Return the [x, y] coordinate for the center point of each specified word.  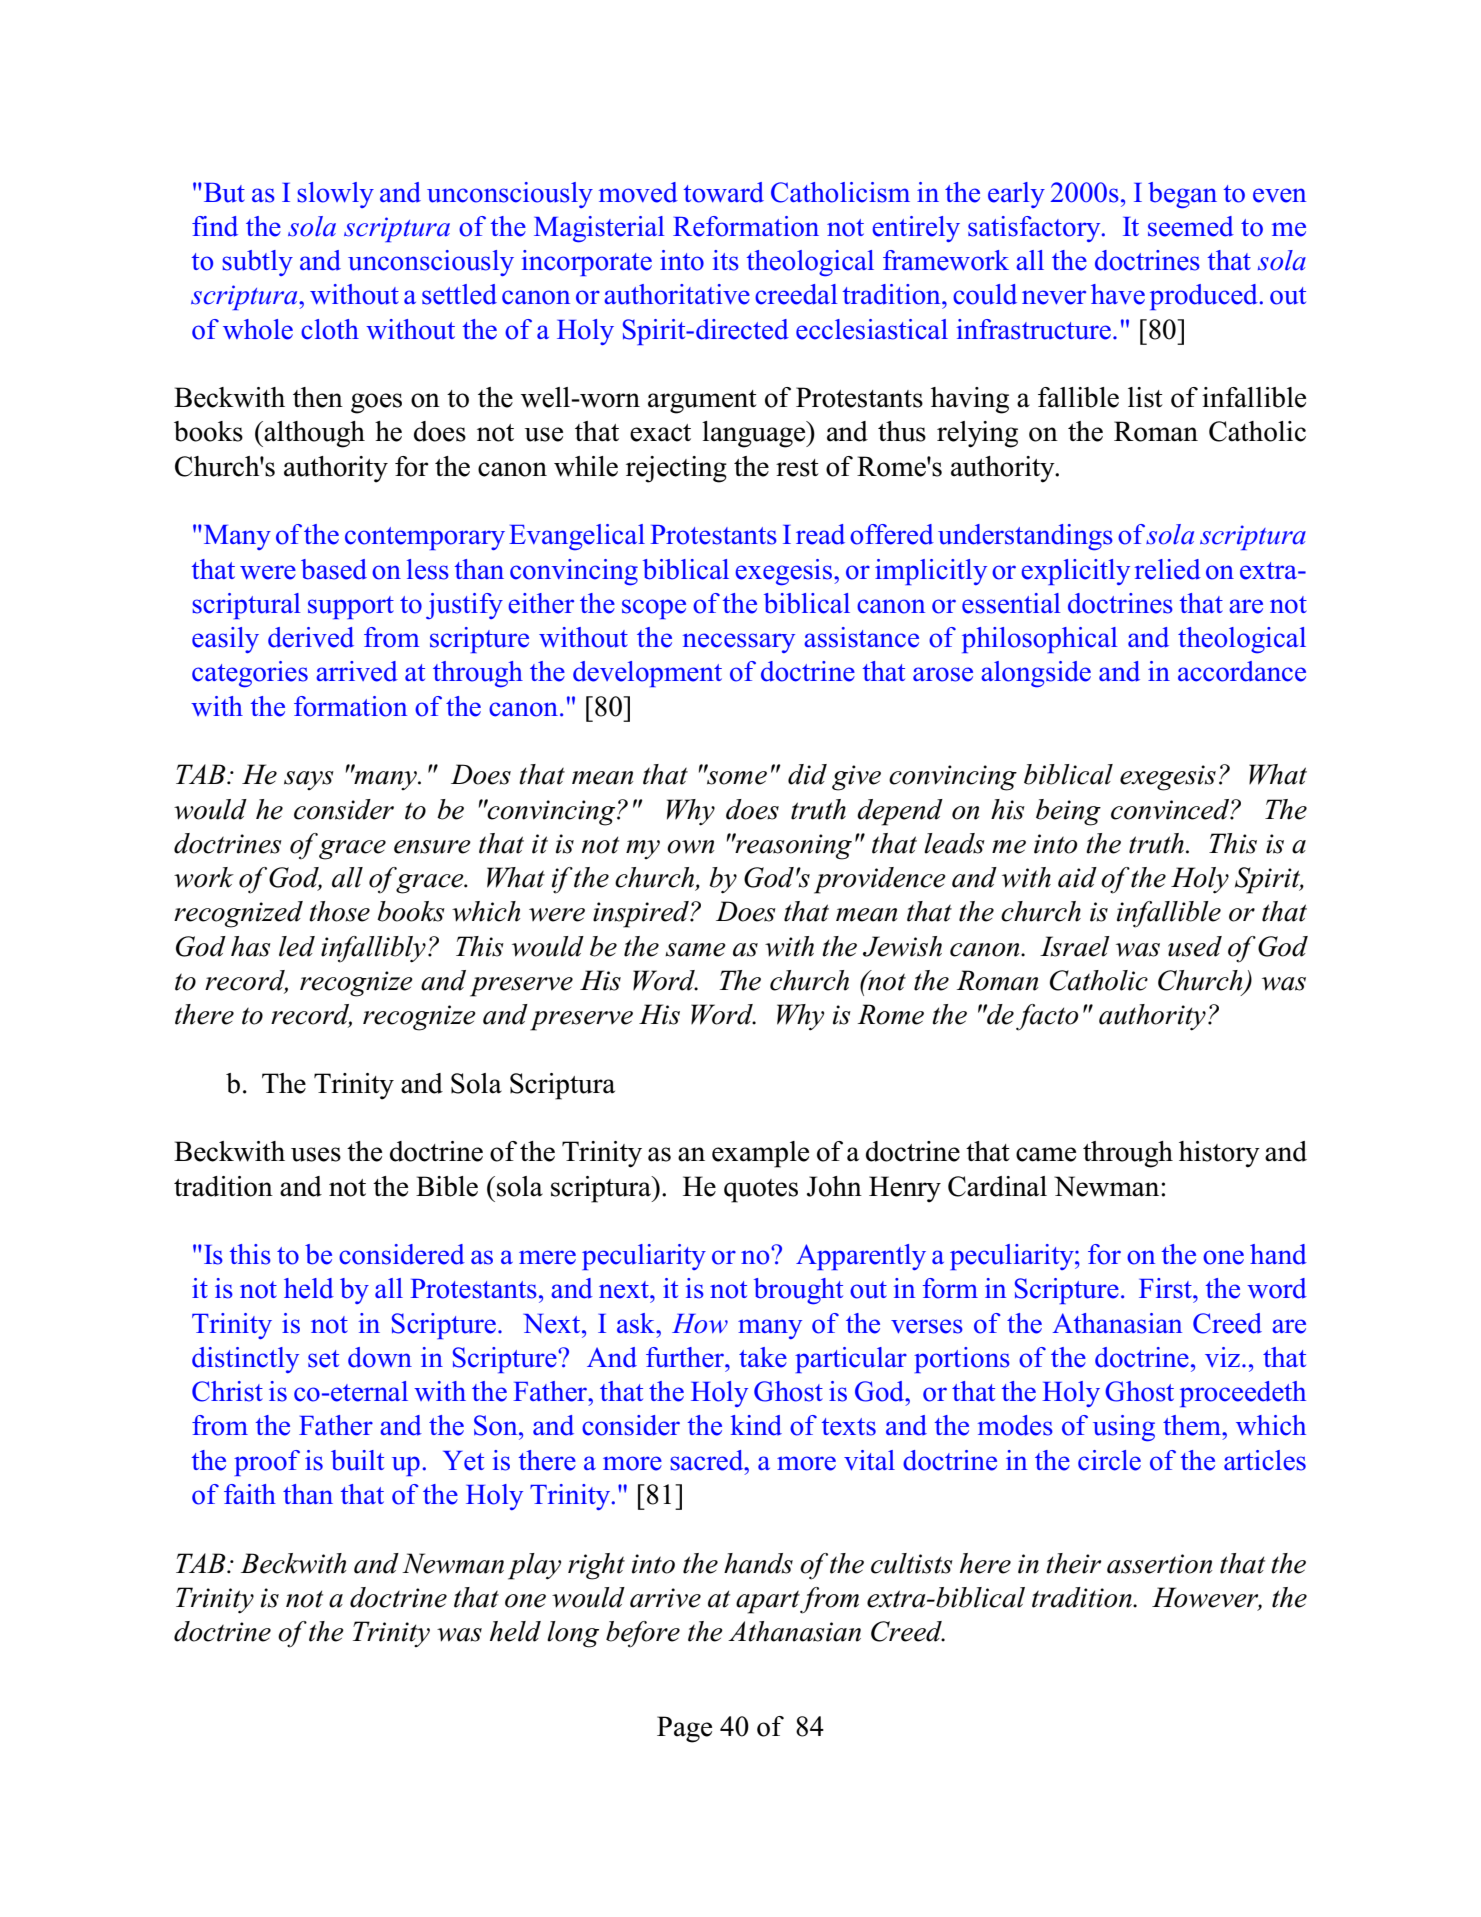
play [534, 1566]
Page [684, 1729]
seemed [1191, 226]
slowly [335, 195]
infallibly [373, 949]
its [726, 260]
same [695, 950]
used [1195, 946]
